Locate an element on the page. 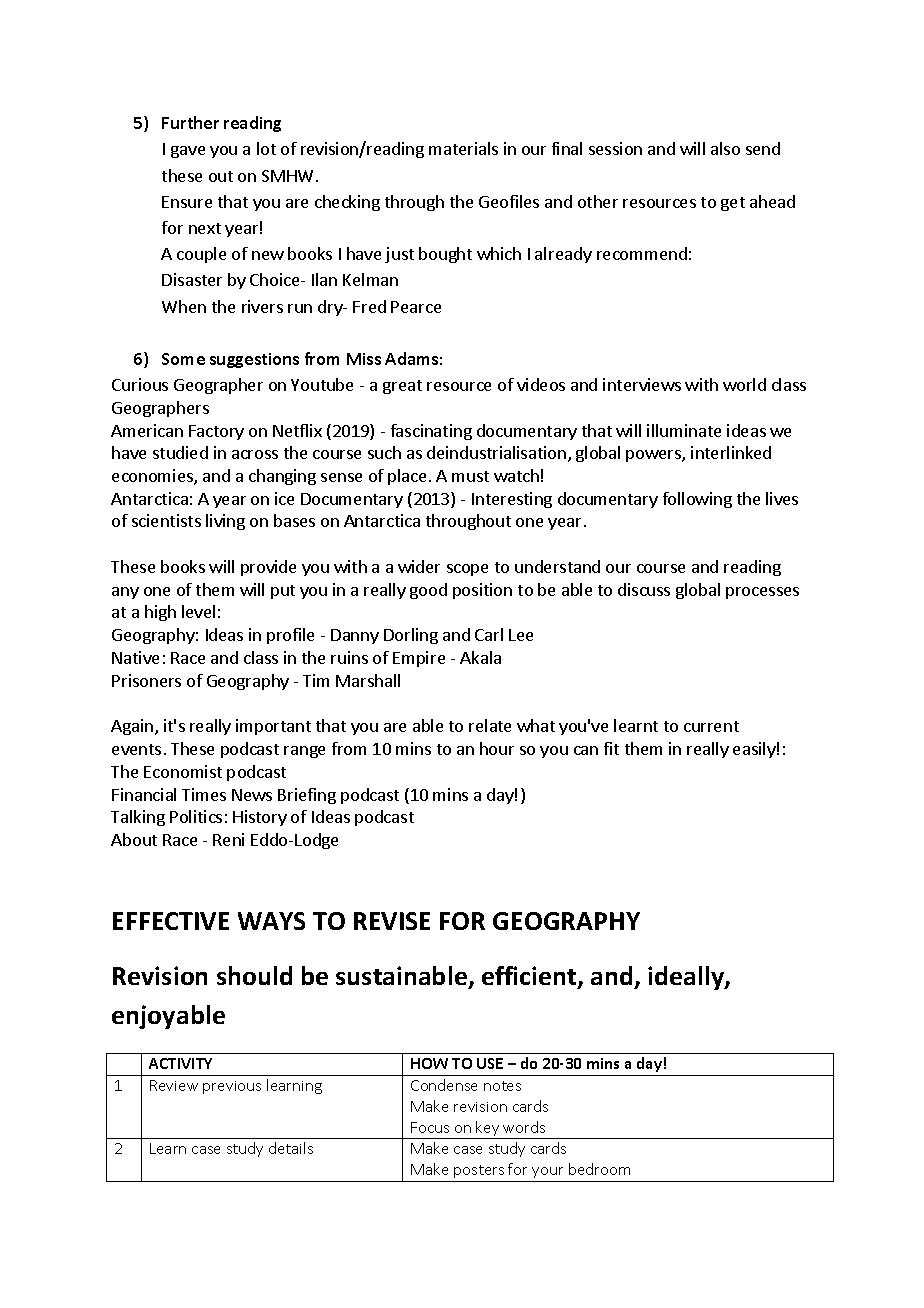  level is located at coordinates (198, 611).
